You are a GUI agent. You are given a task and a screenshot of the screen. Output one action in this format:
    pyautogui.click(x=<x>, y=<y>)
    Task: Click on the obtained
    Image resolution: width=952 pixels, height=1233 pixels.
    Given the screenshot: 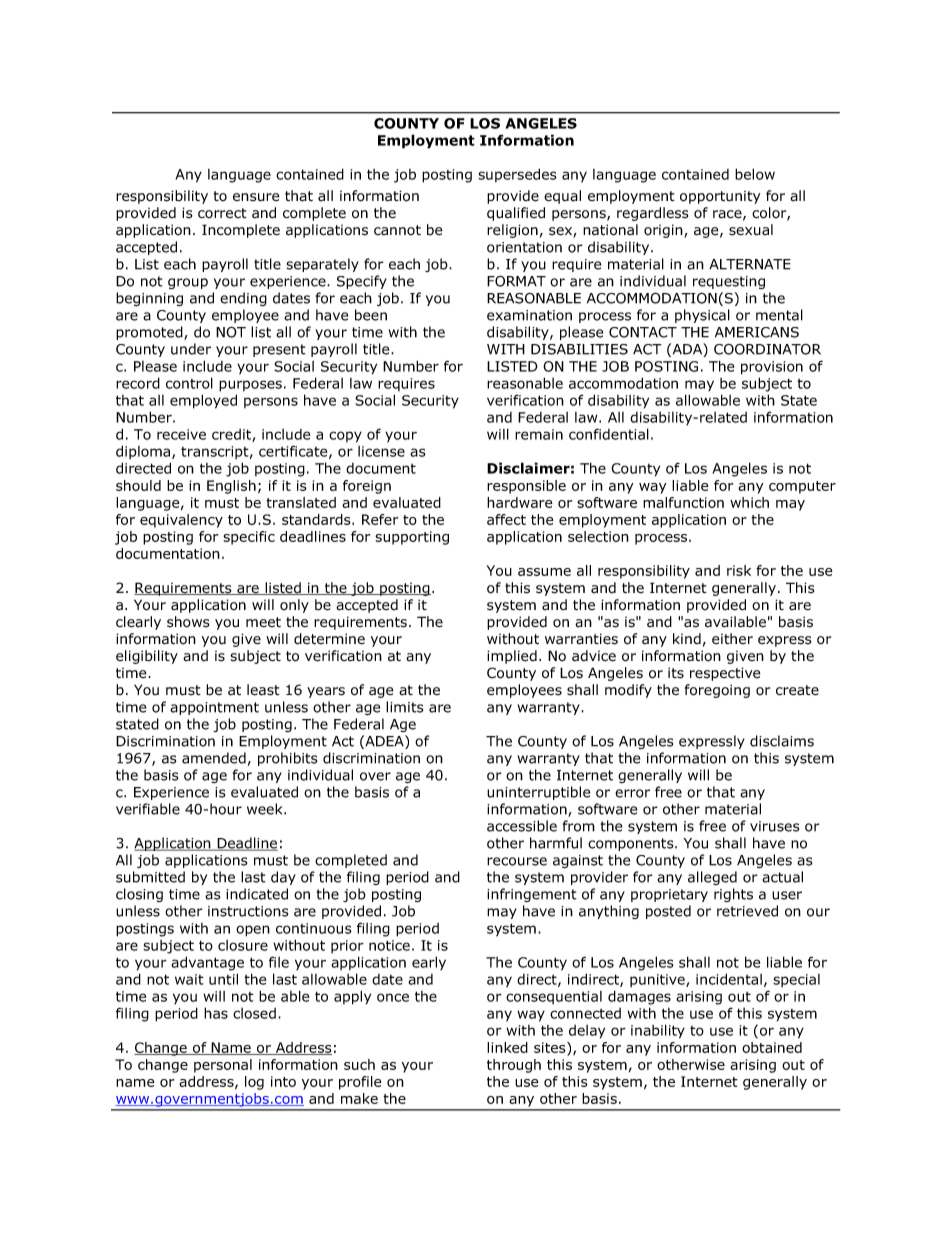 What is the action you would take?
    pyautogui.click(x=772, y=1047)
